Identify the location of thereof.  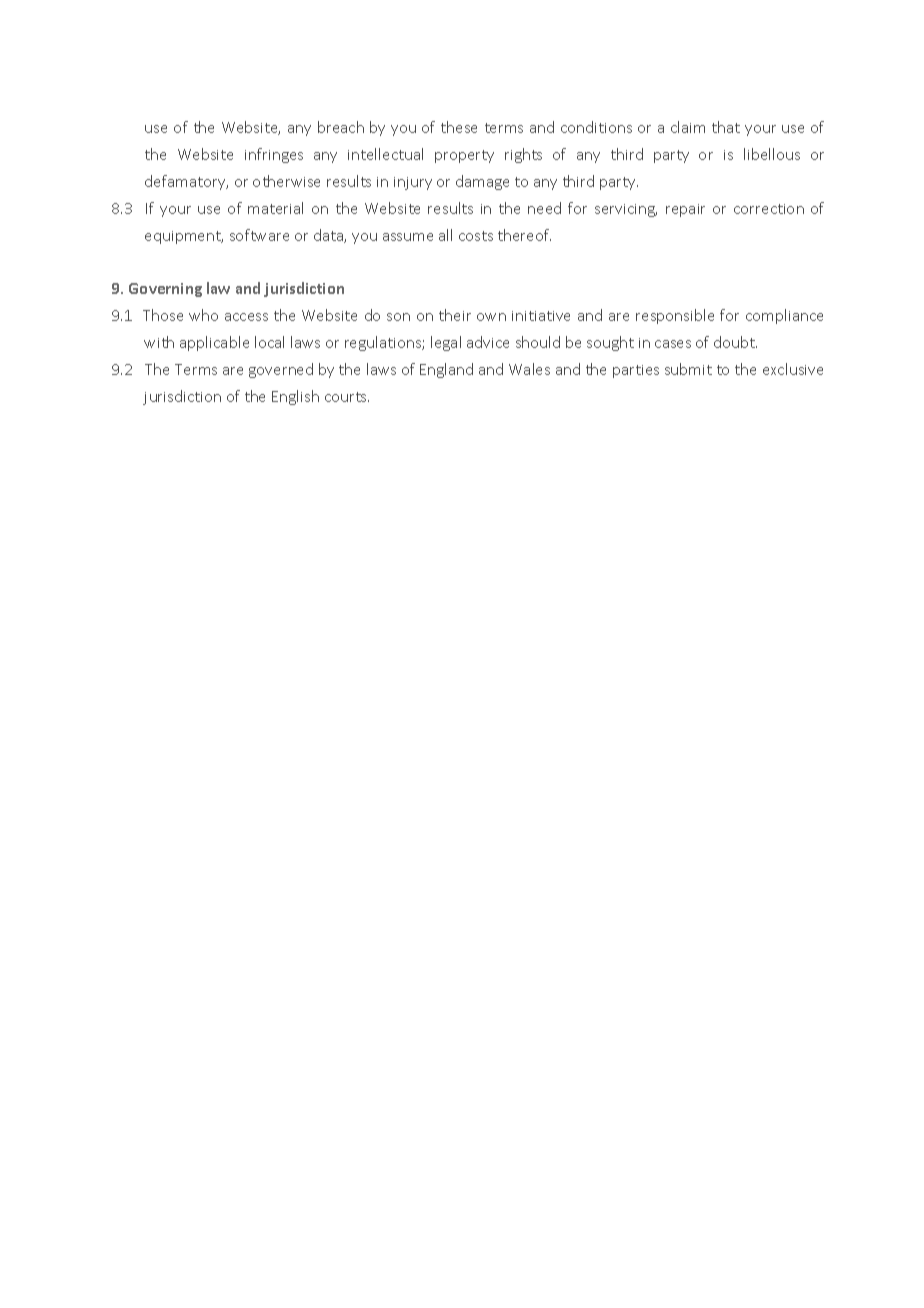
(524, 235).
